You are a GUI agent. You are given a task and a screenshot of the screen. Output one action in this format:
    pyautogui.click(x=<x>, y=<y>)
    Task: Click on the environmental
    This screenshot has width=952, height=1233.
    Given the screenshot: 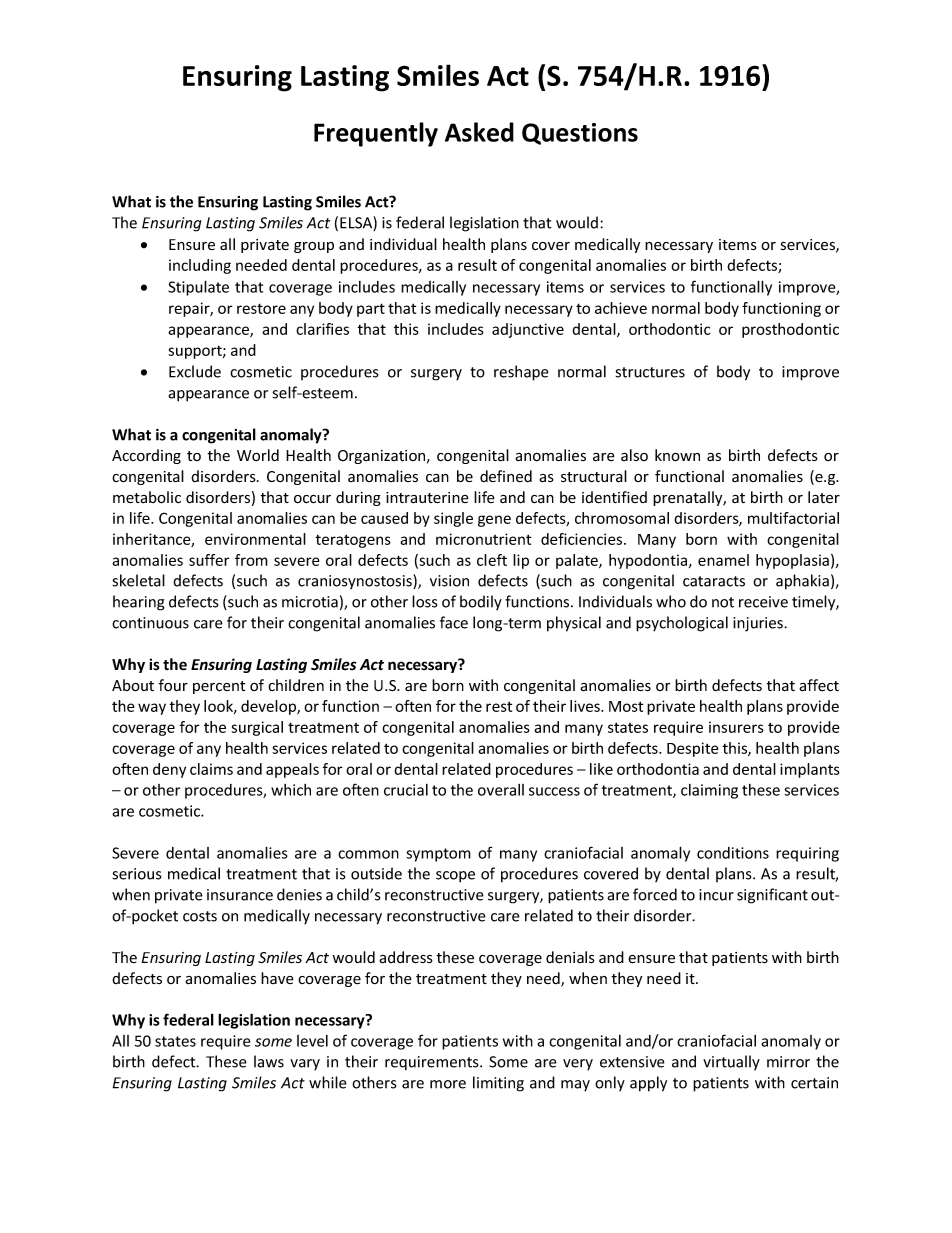 What is the action you would take?
    pyautogui.click(x=255, y=539)
